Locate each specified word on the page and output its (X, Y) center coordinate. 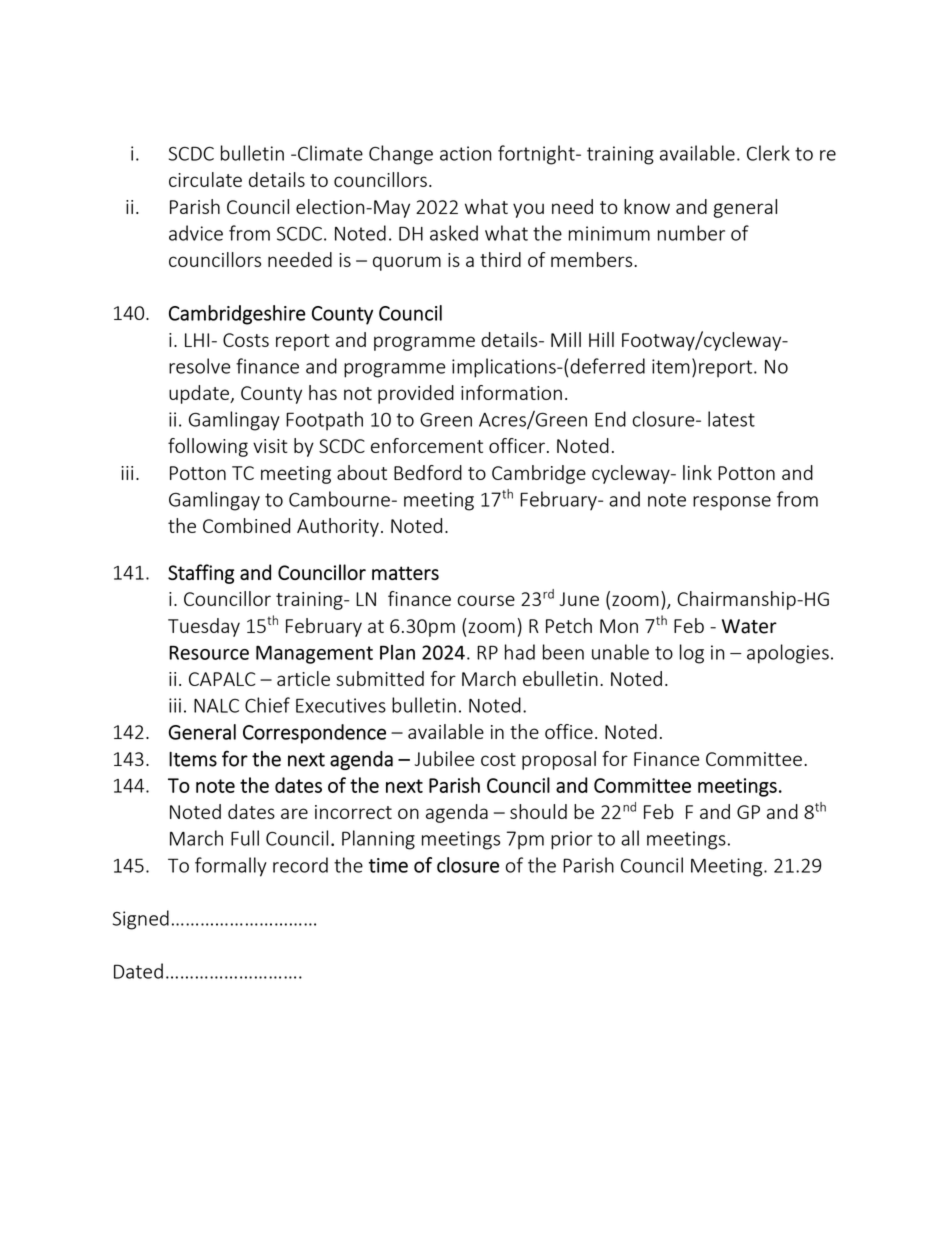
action (465, 153)
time (388, 865)
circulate (205, 179)
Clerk (768, 153)
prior (572, 840)
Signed (141, 920)
